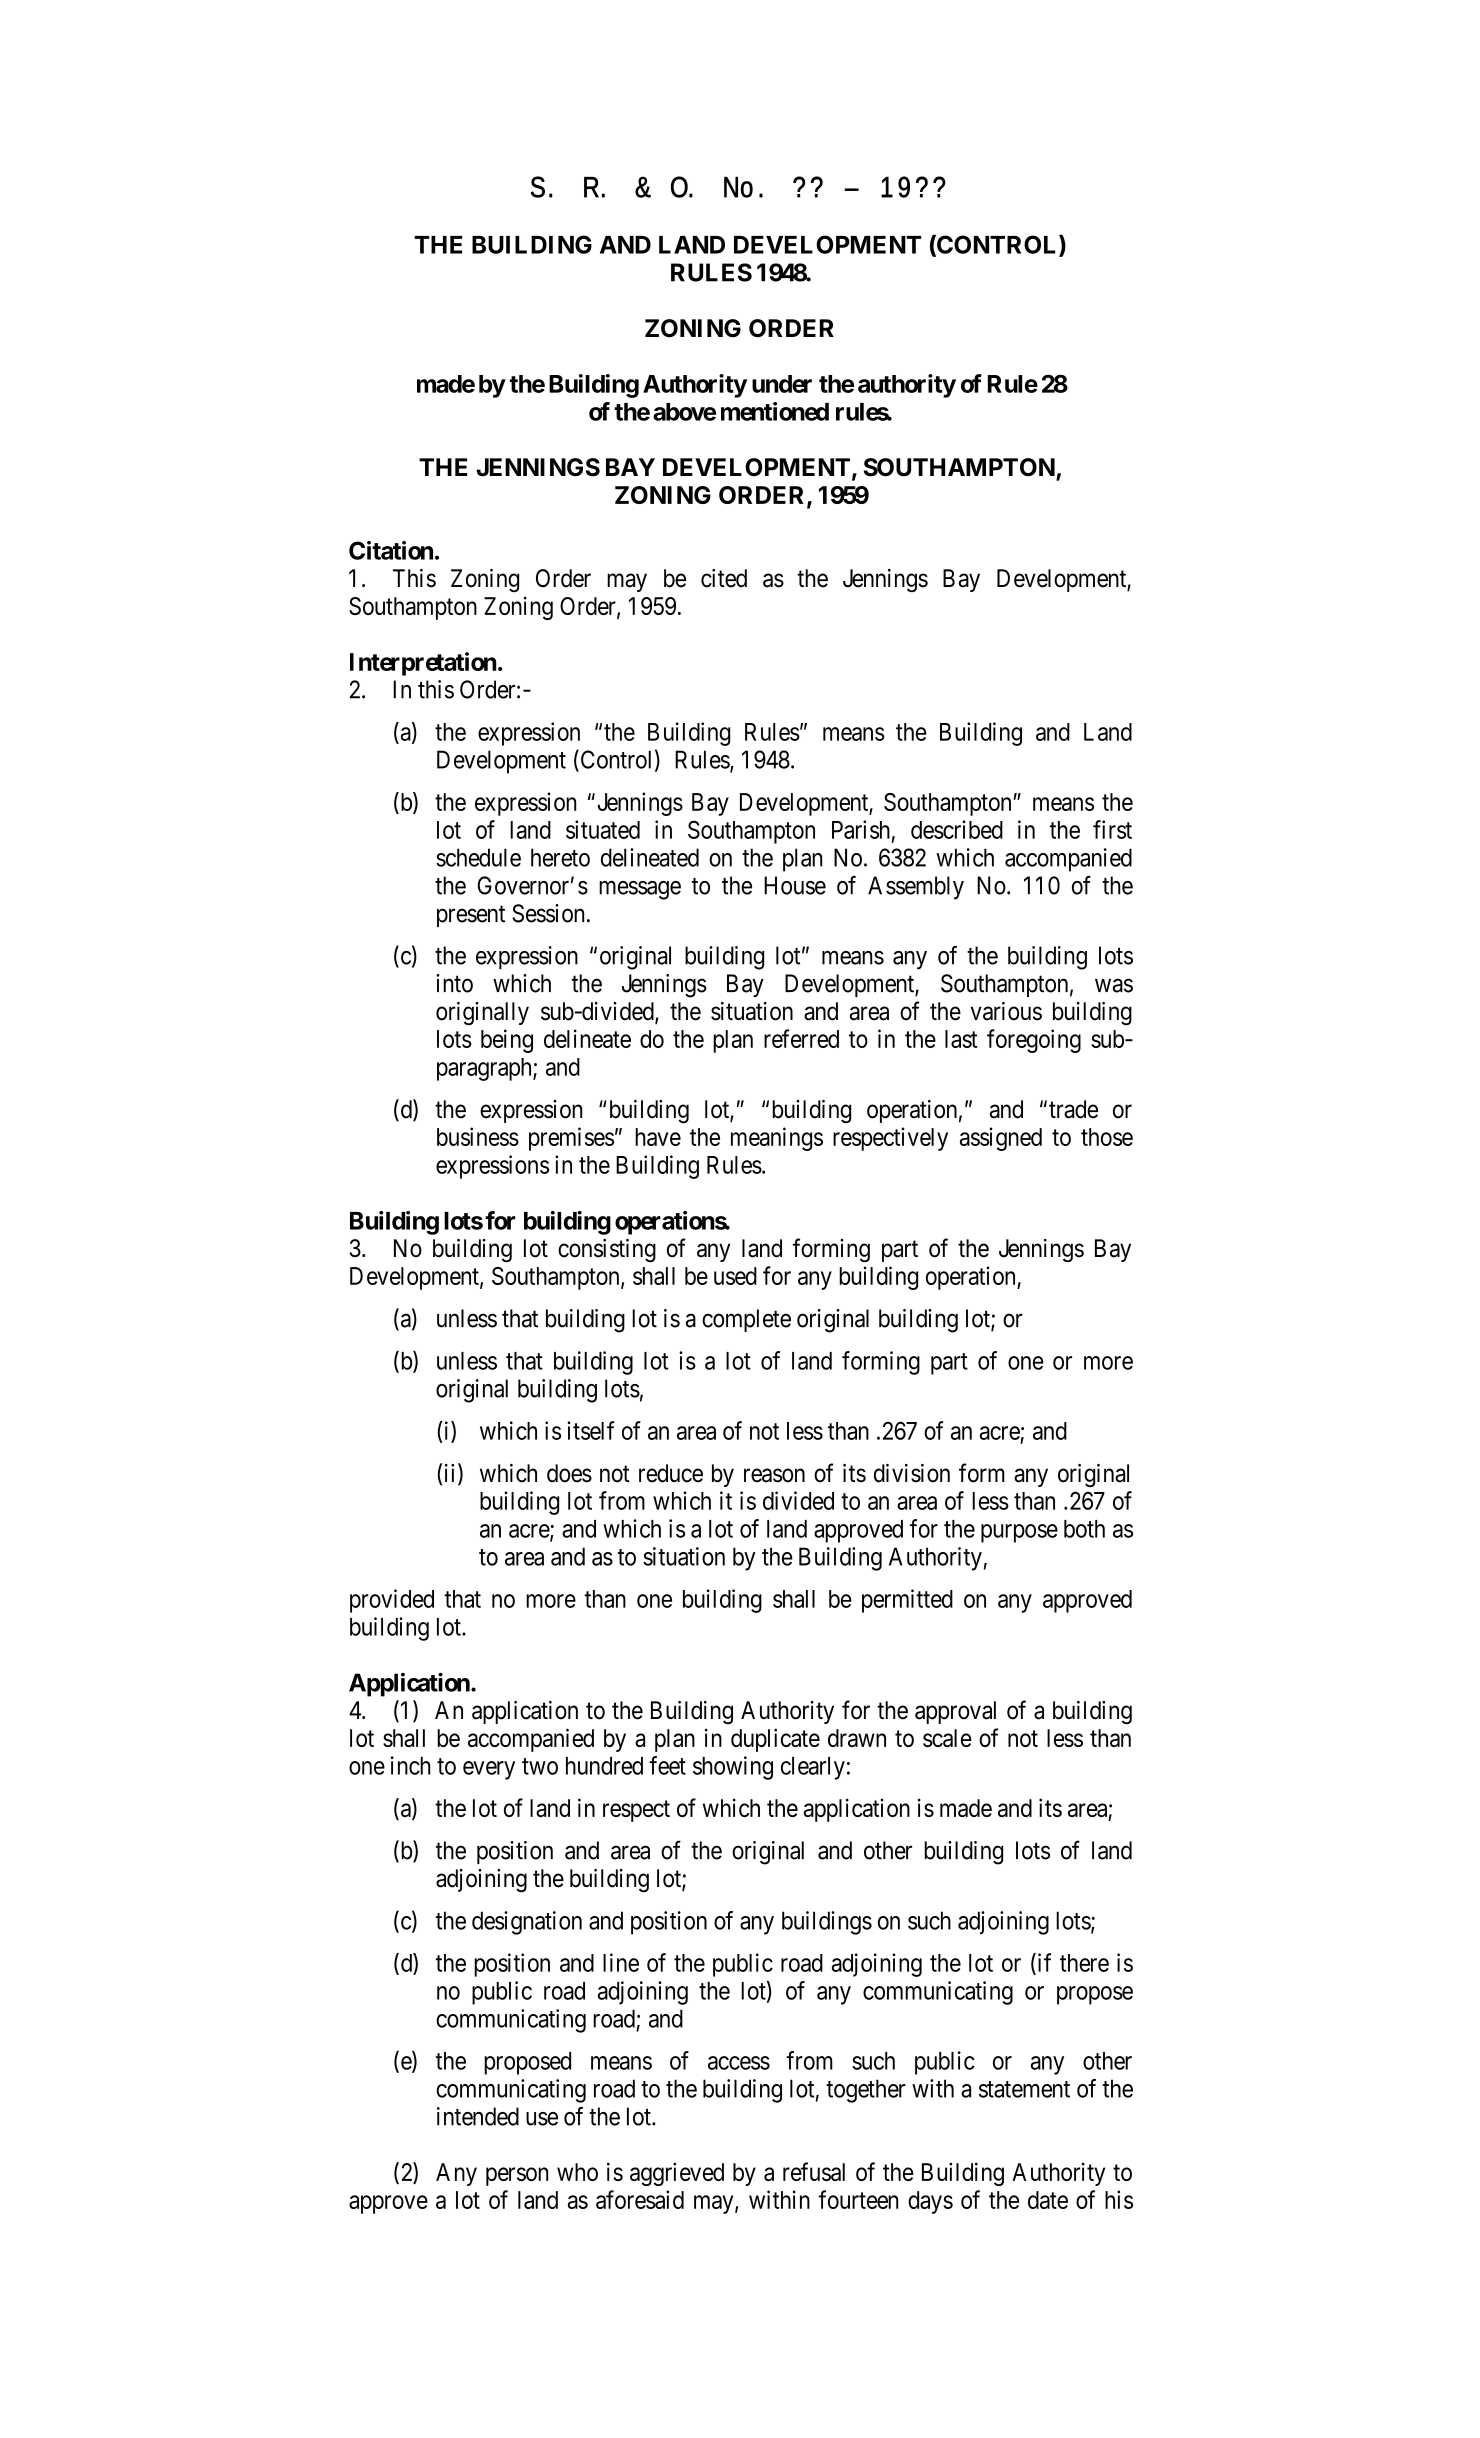 This image has height=2438, width=1480. I want to click on assigned, so click(1001, 1139).
